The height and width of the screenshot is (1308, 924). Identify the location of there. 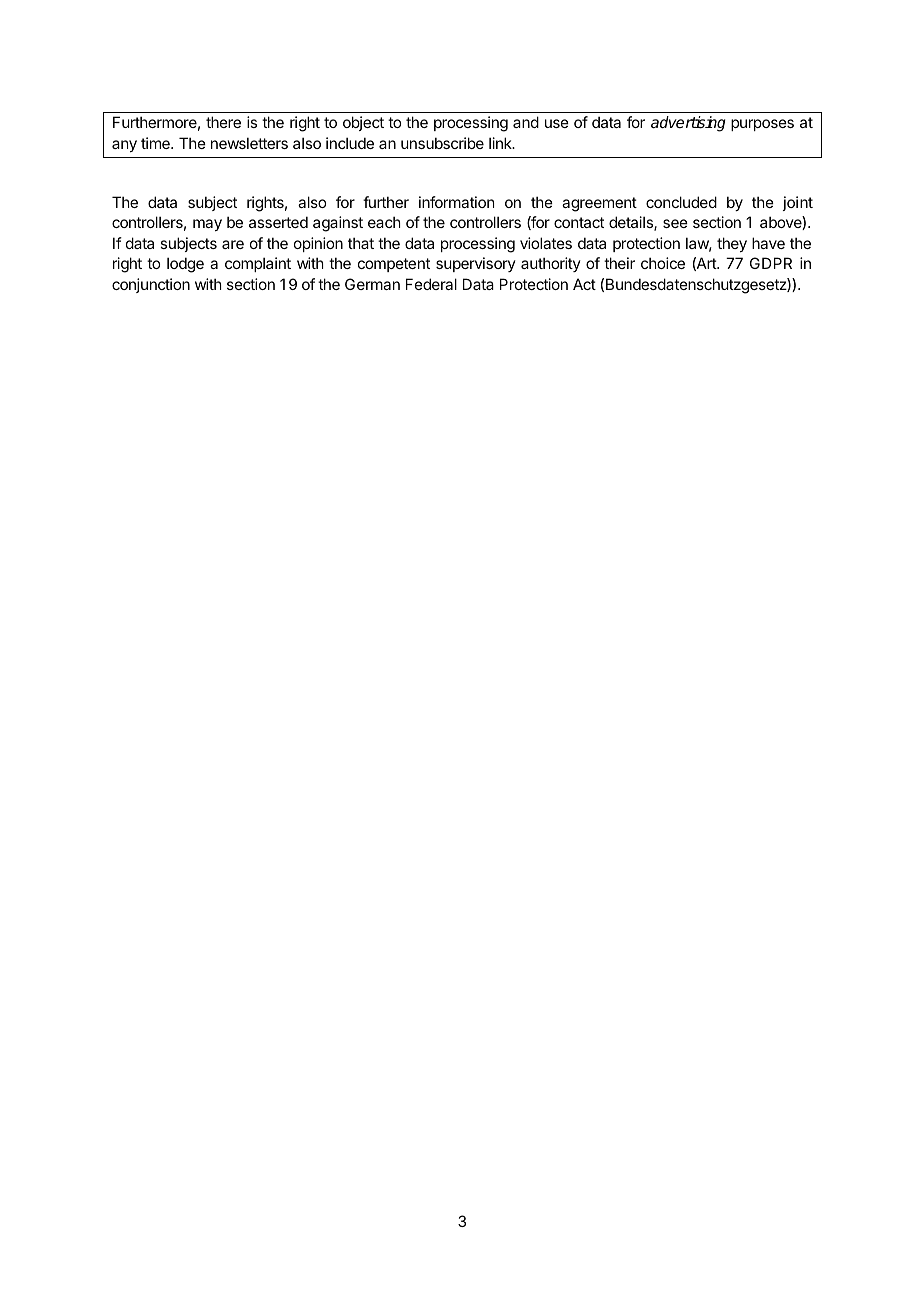
(223, 122).
